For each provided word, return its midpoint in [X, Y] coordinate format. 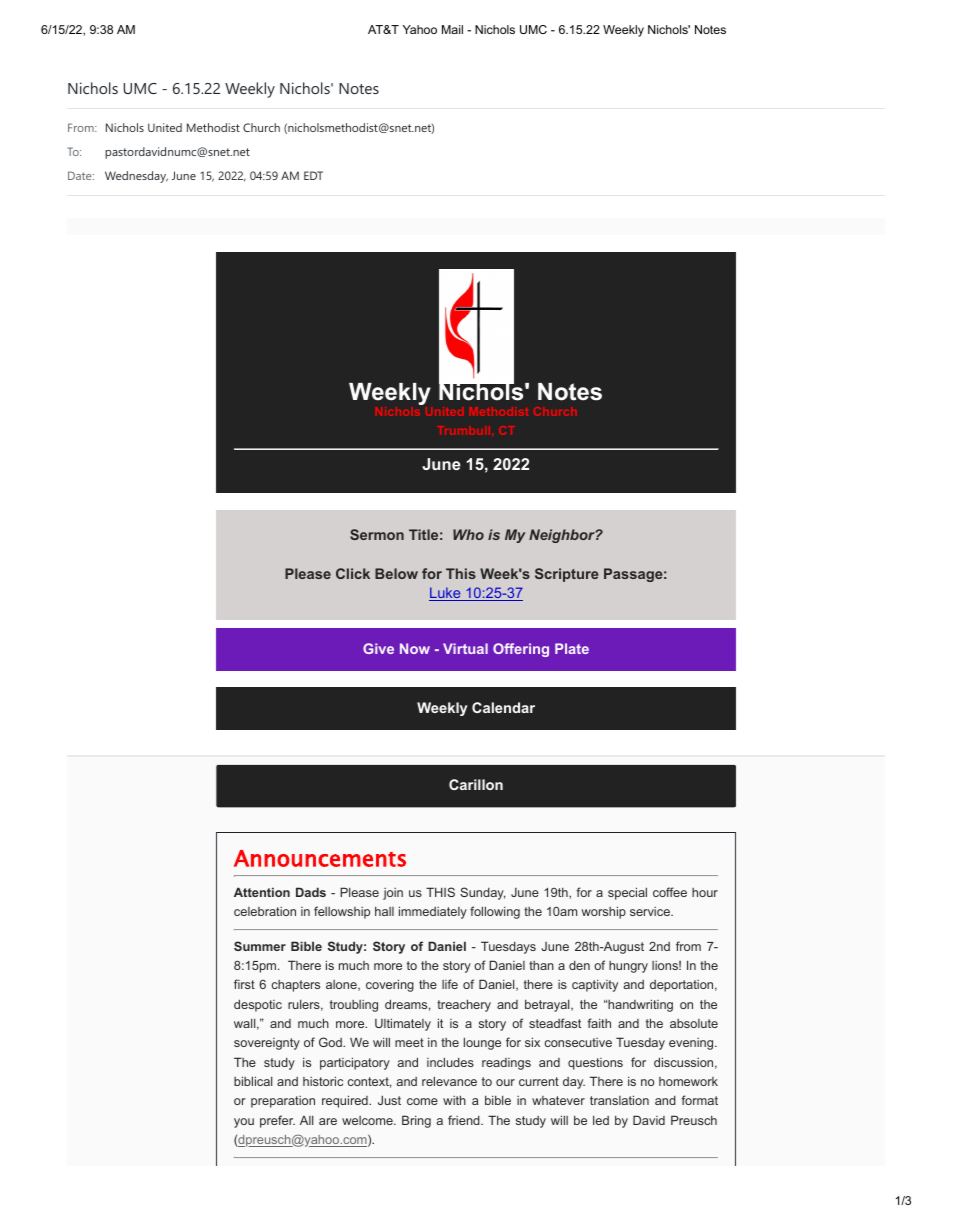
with [454, 1100]
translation [619, 1100]
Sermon [377, 534]
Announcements [320, 858]
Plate [572, 648]
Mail [452, 29]
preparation [283, 1102]
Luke [446, 594]
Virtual [465, 648]
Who [468, 534]
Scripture [566, 575]
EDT [313, 175]
